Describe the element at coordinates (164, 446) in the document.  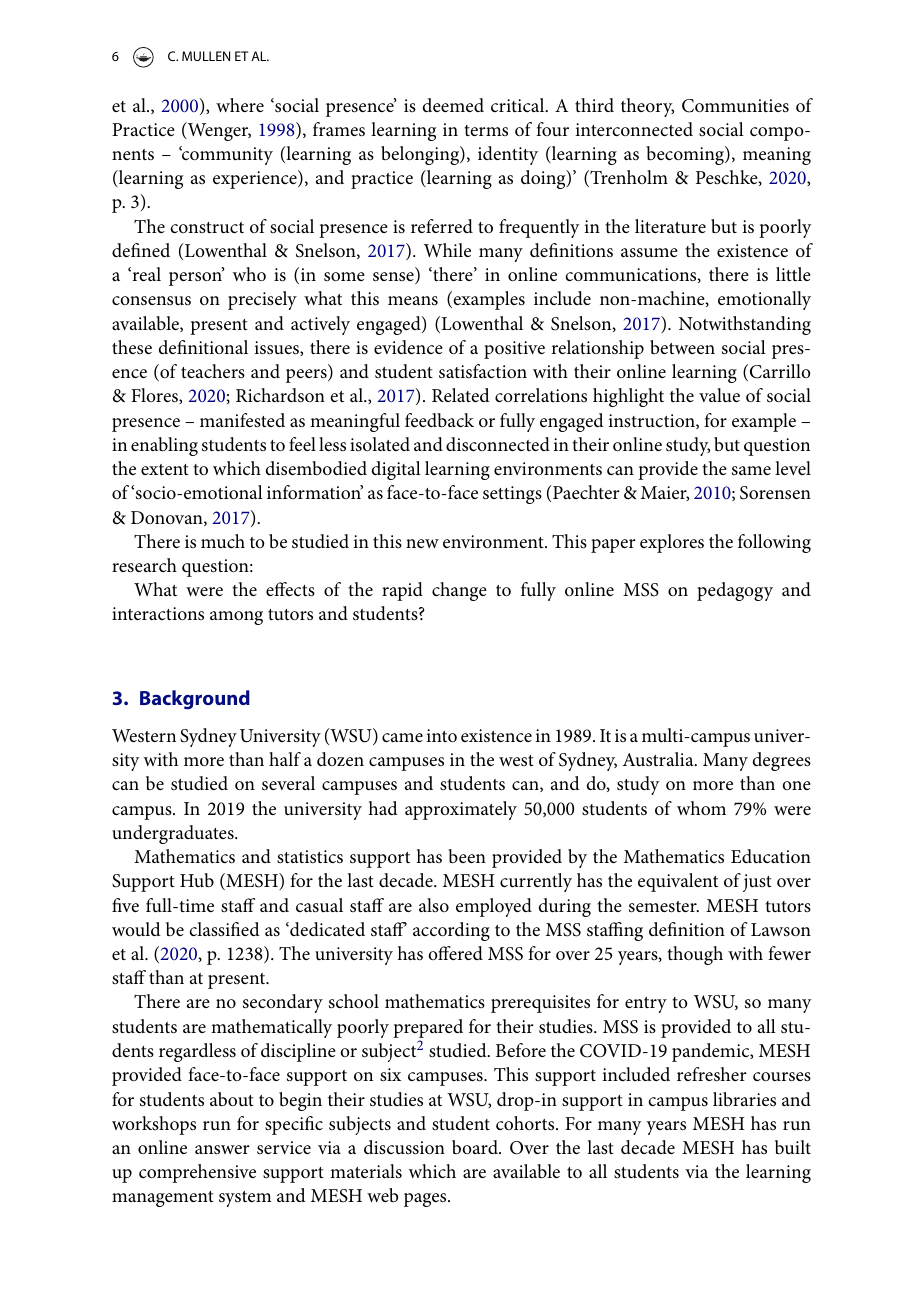
I see `enabling` at that location.
